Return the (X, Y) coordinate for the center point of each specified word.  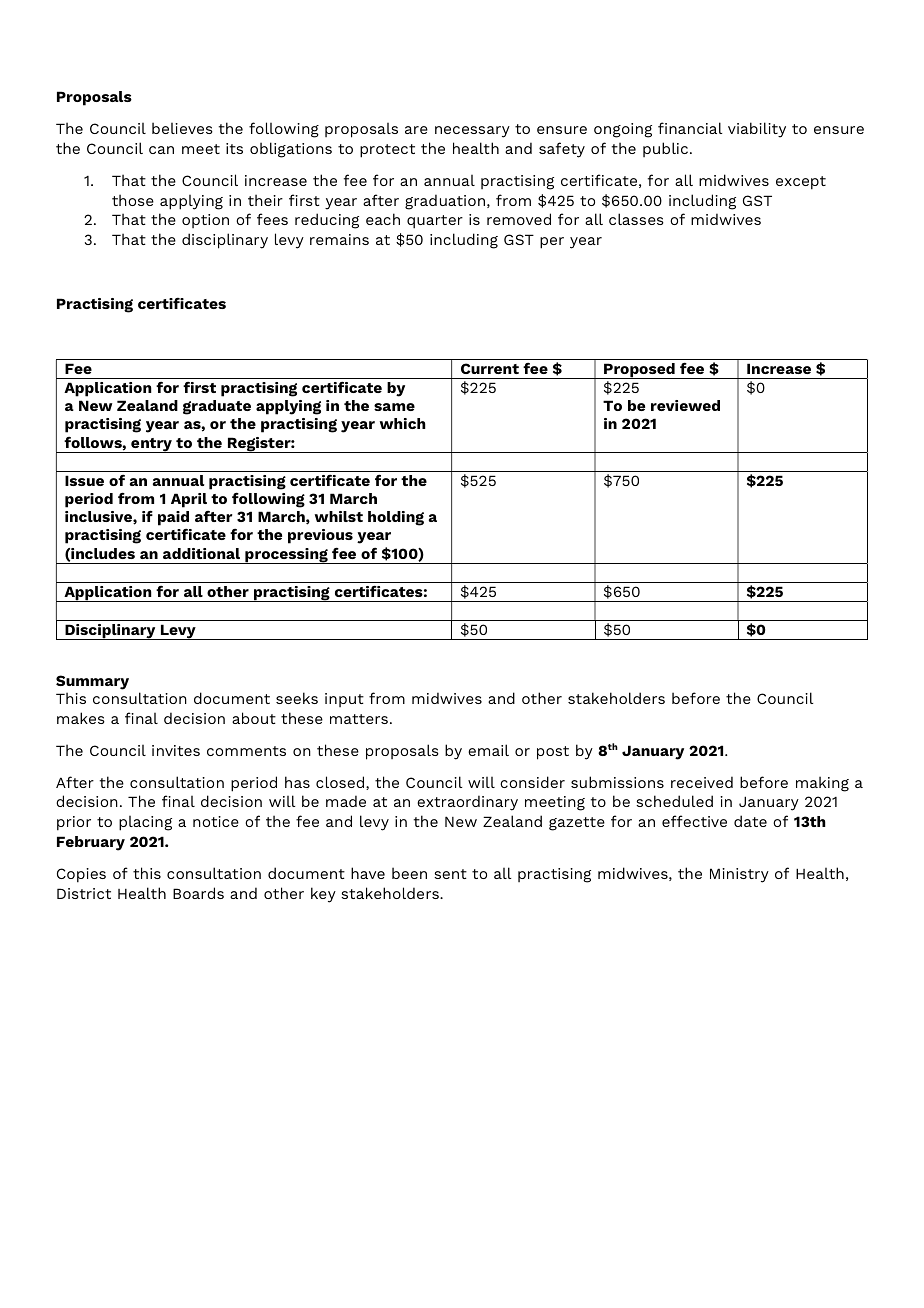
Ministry (739, 875)
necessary (472, 132)
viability (757, 130)
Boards (198, 893)
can (161, 150)
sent (450, 874)
